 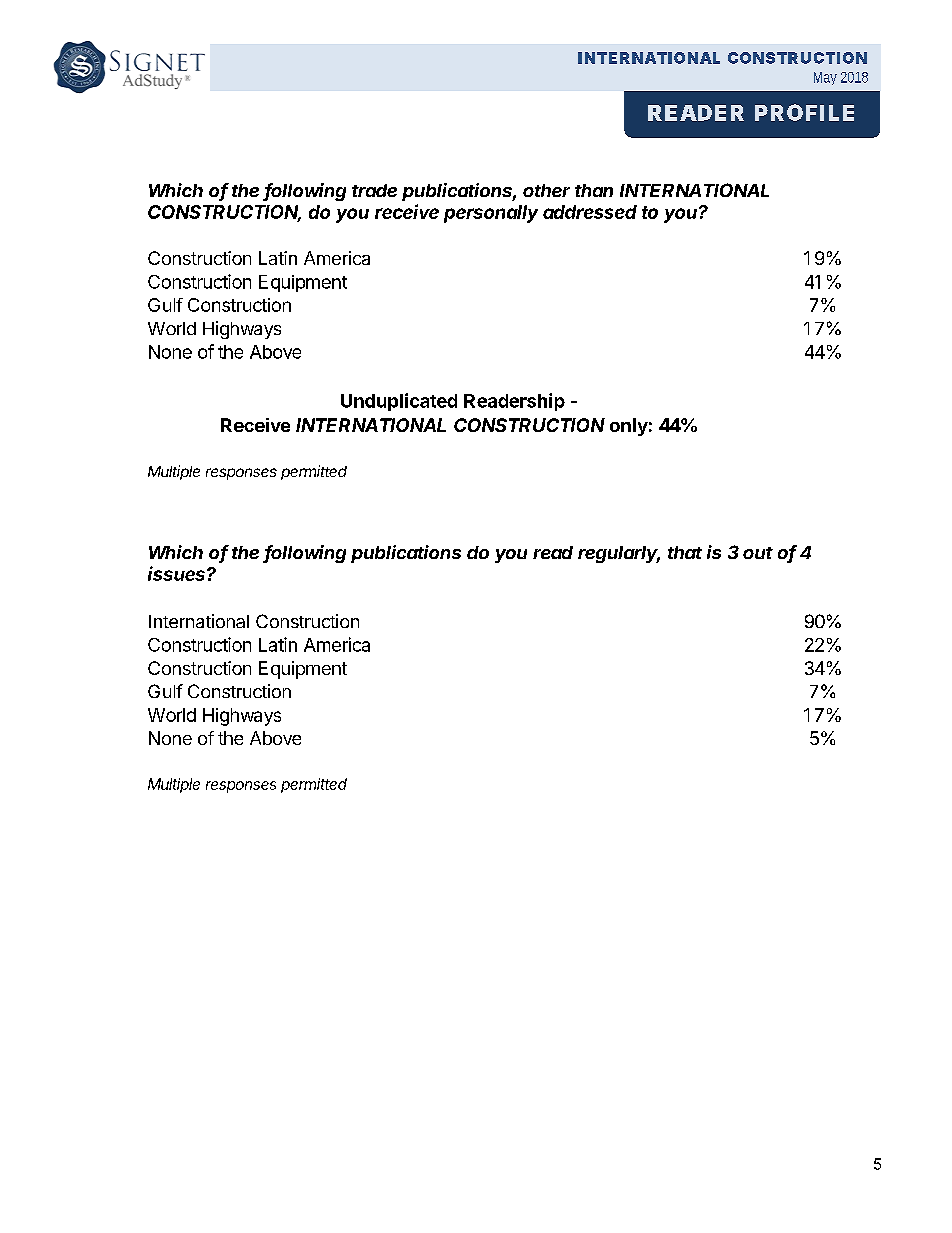 What do you see at coordinates (619, 554) in the document?
I see `regularly` at bounding box center [619, 554].
